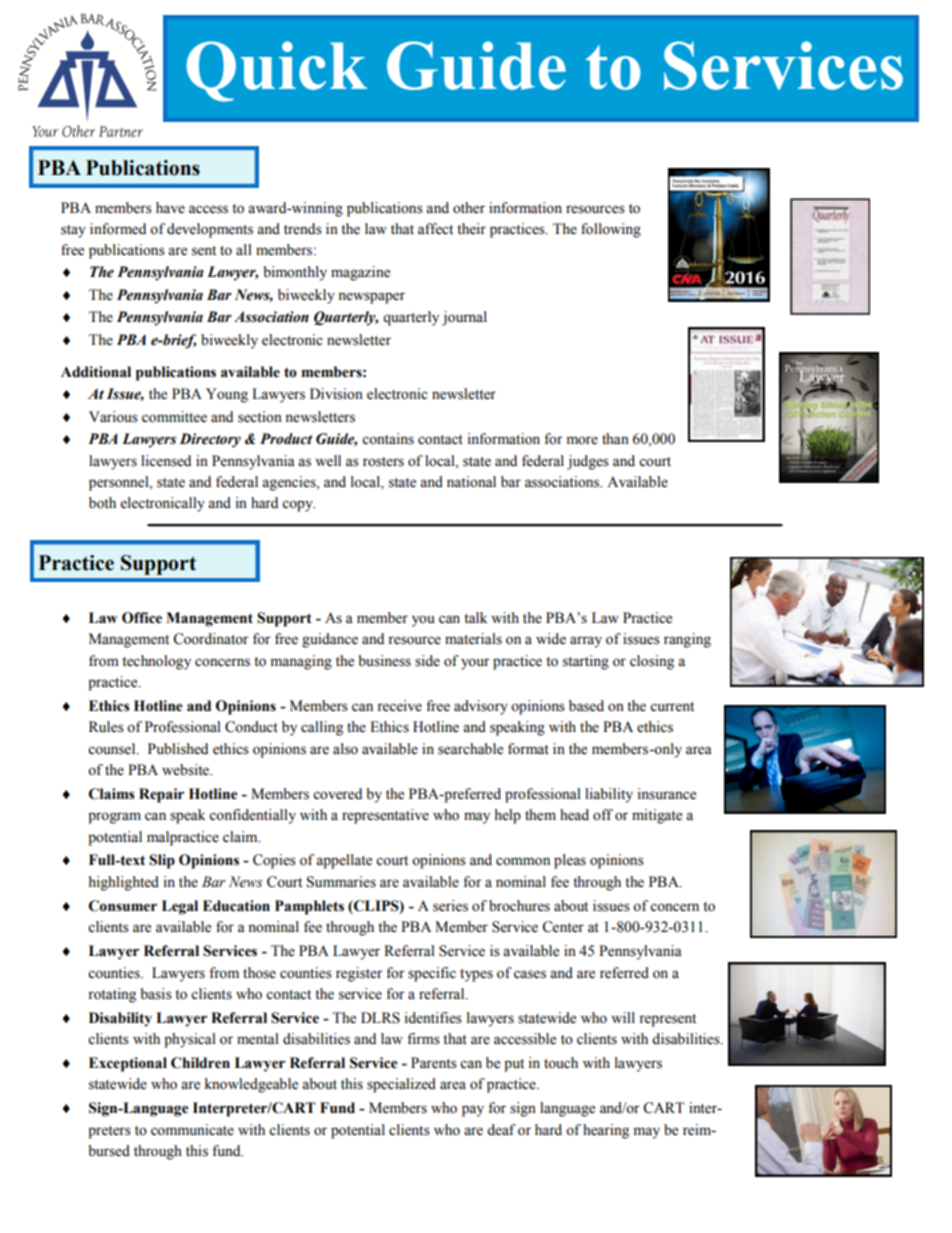 The image size is (952, 1233). What do you see at coordinates (128, 1064) in the document?
I see `Exceptional` at bounding box center [128, 1064].
